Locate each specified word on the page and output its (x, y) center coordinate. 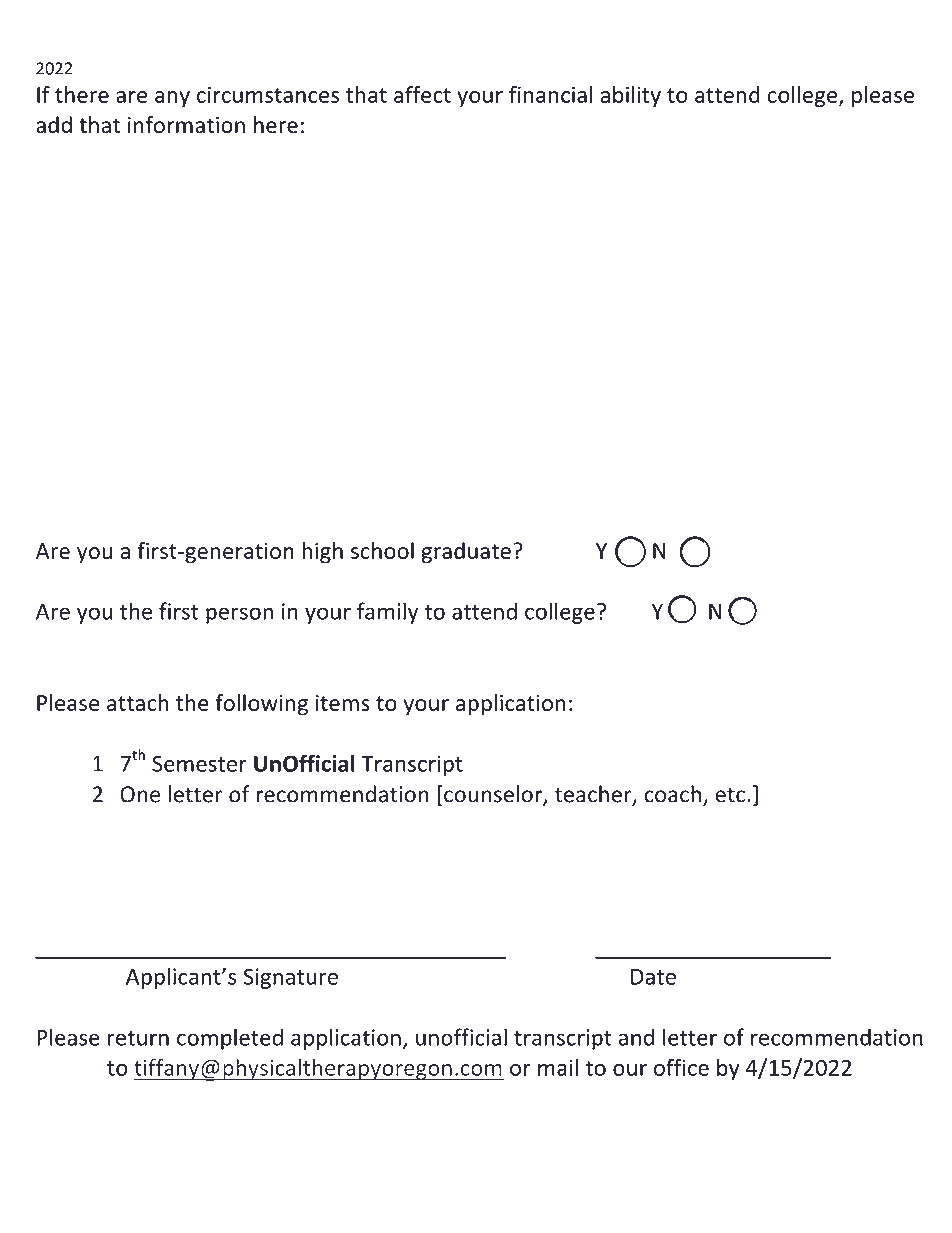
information (186, 125)
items (343, 703)
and (636, 1037)
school (382, 550)
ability (630, 96)
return (138, 1038)
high (322, 553)
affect (422, 94)
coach (672, 794)
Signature (290, 978)
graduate (466, 553)
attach (138, 702)
